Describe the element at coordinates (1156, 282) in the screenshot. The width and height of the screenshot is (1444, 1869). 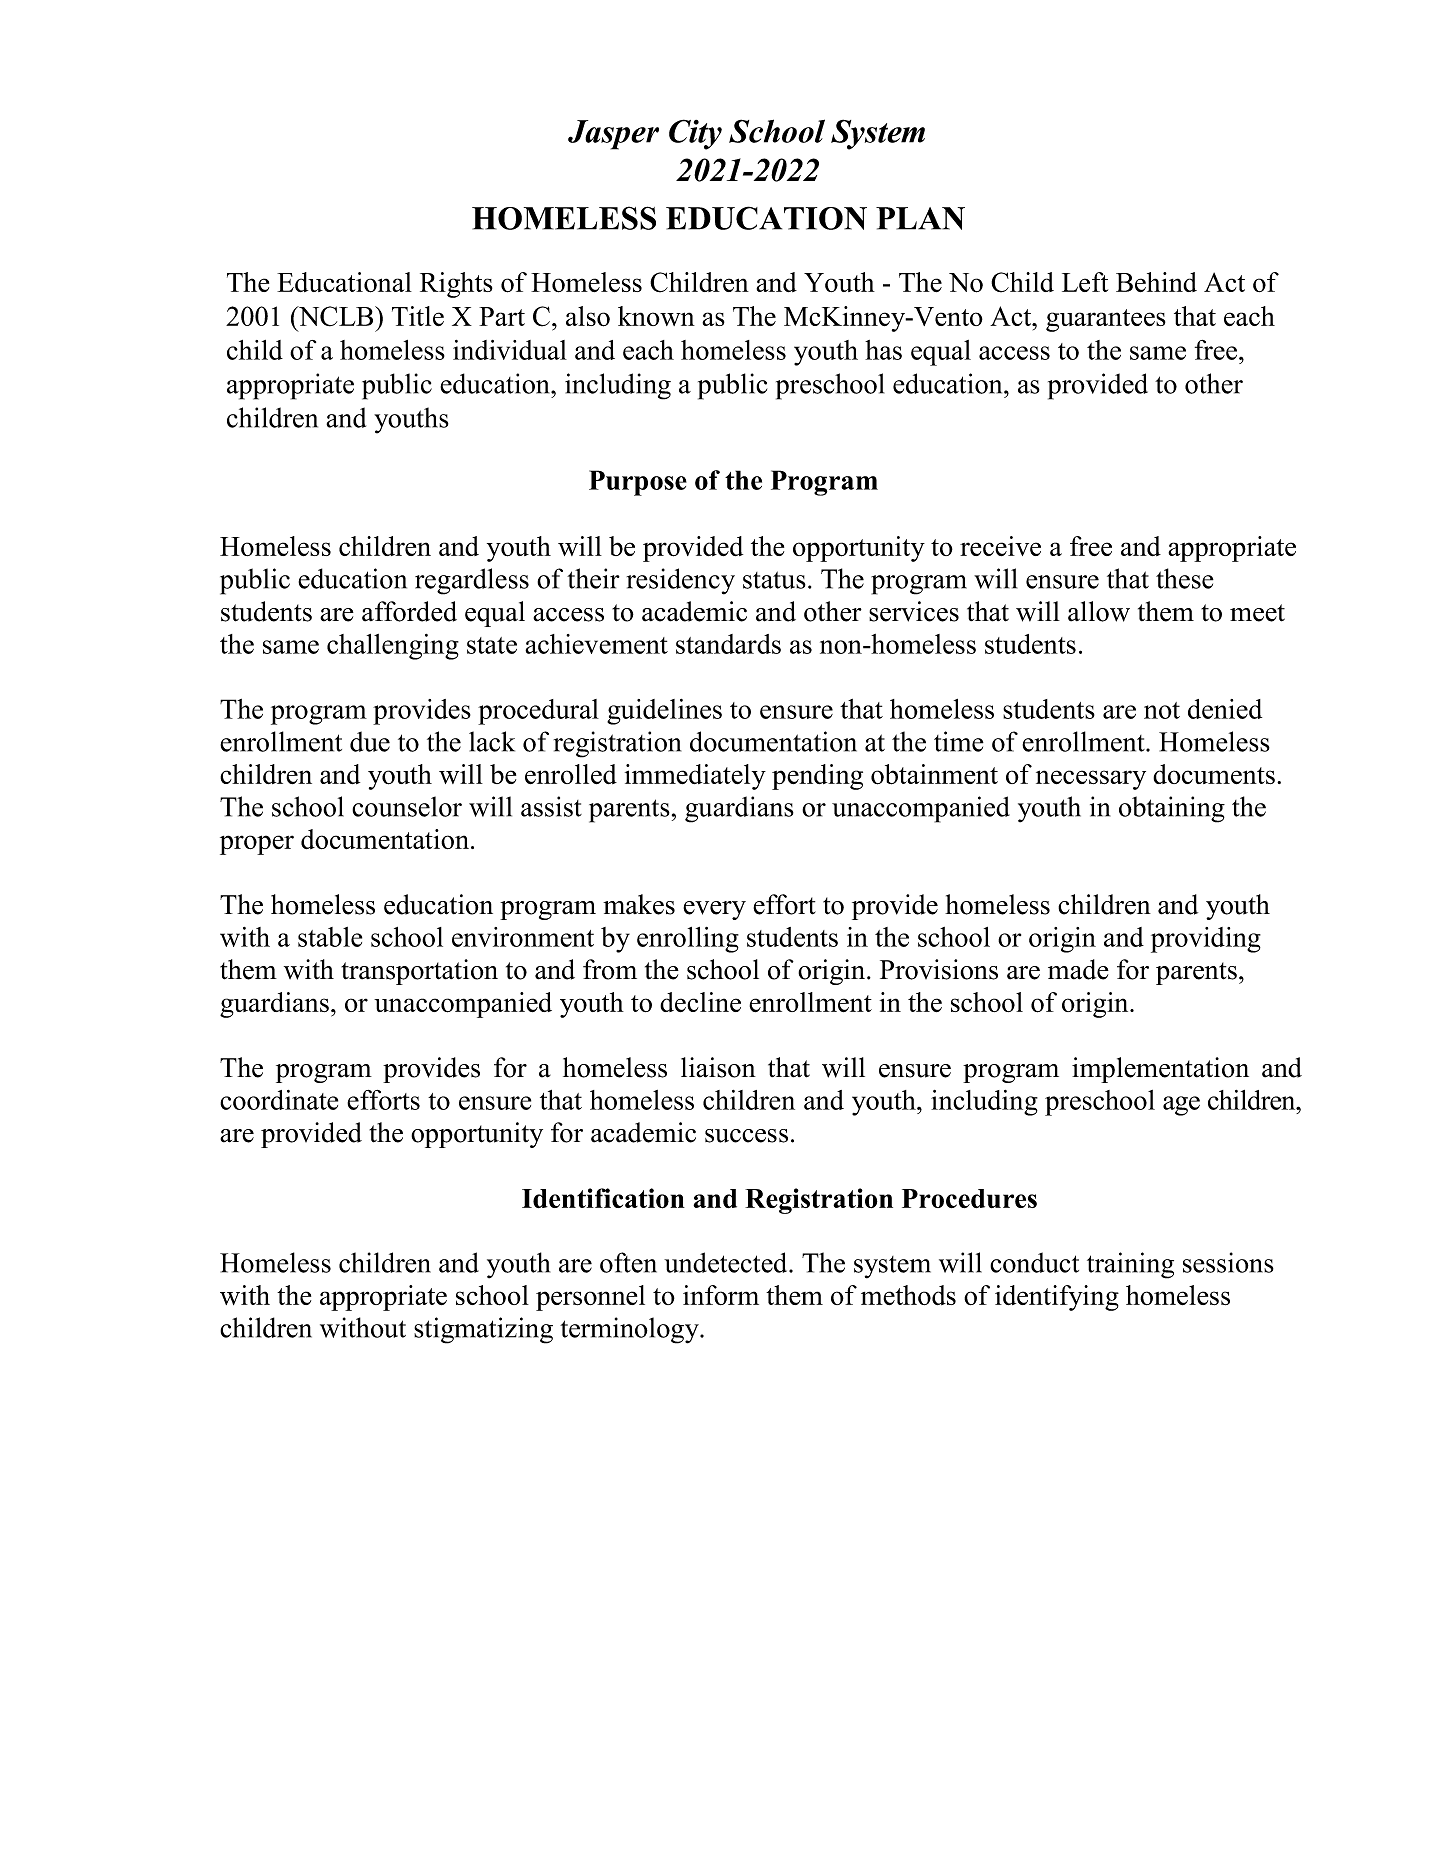
I see `Behind` at that location.
